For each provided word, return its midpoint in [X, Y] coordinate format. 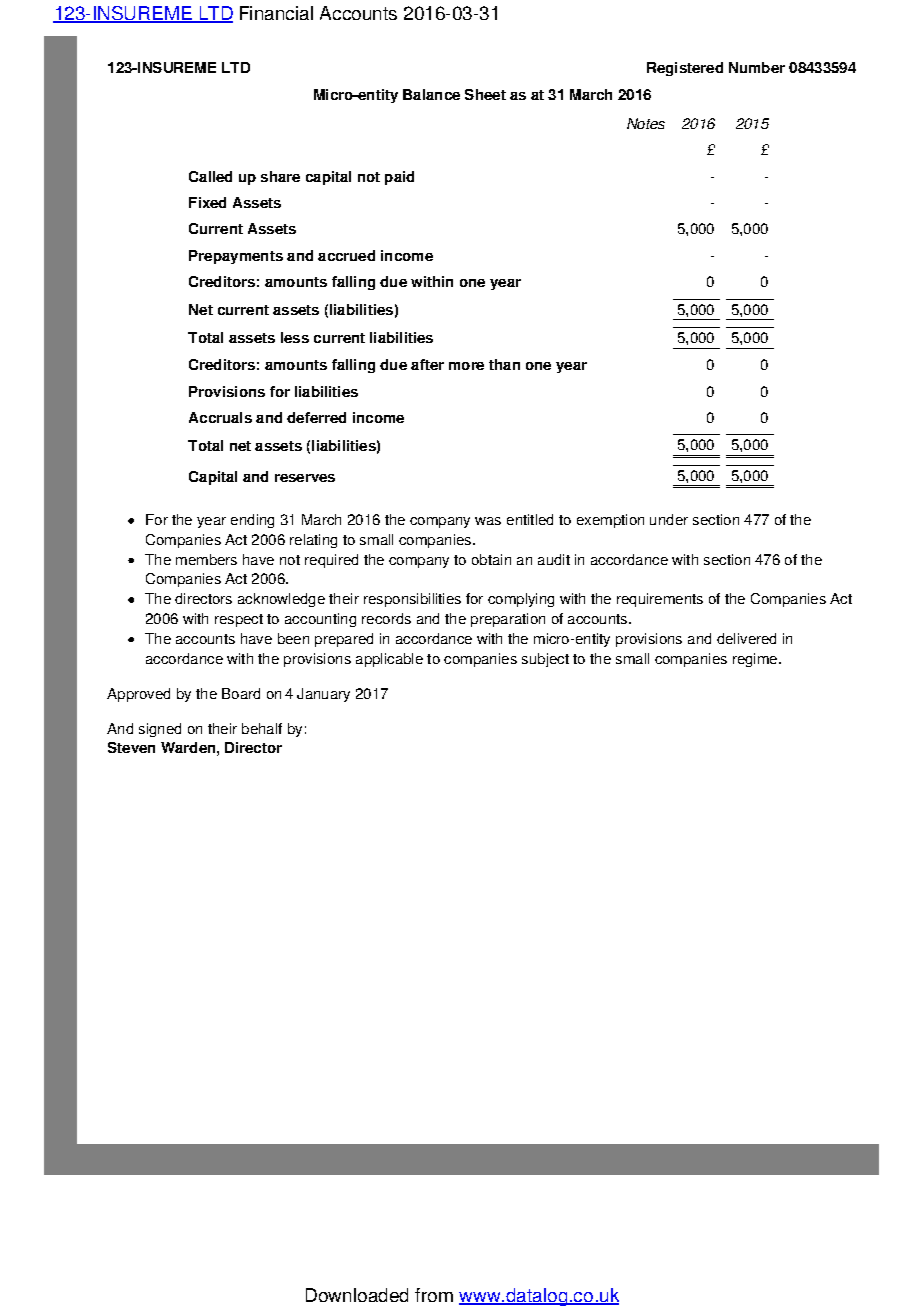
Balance [431, 94]
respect [239, 620]
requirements [660, 600]
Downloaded [357, 1295]
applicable [389, 660]
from [434, 1295]
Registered [685, 69]
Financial [276, 13]
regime [756, 660]
